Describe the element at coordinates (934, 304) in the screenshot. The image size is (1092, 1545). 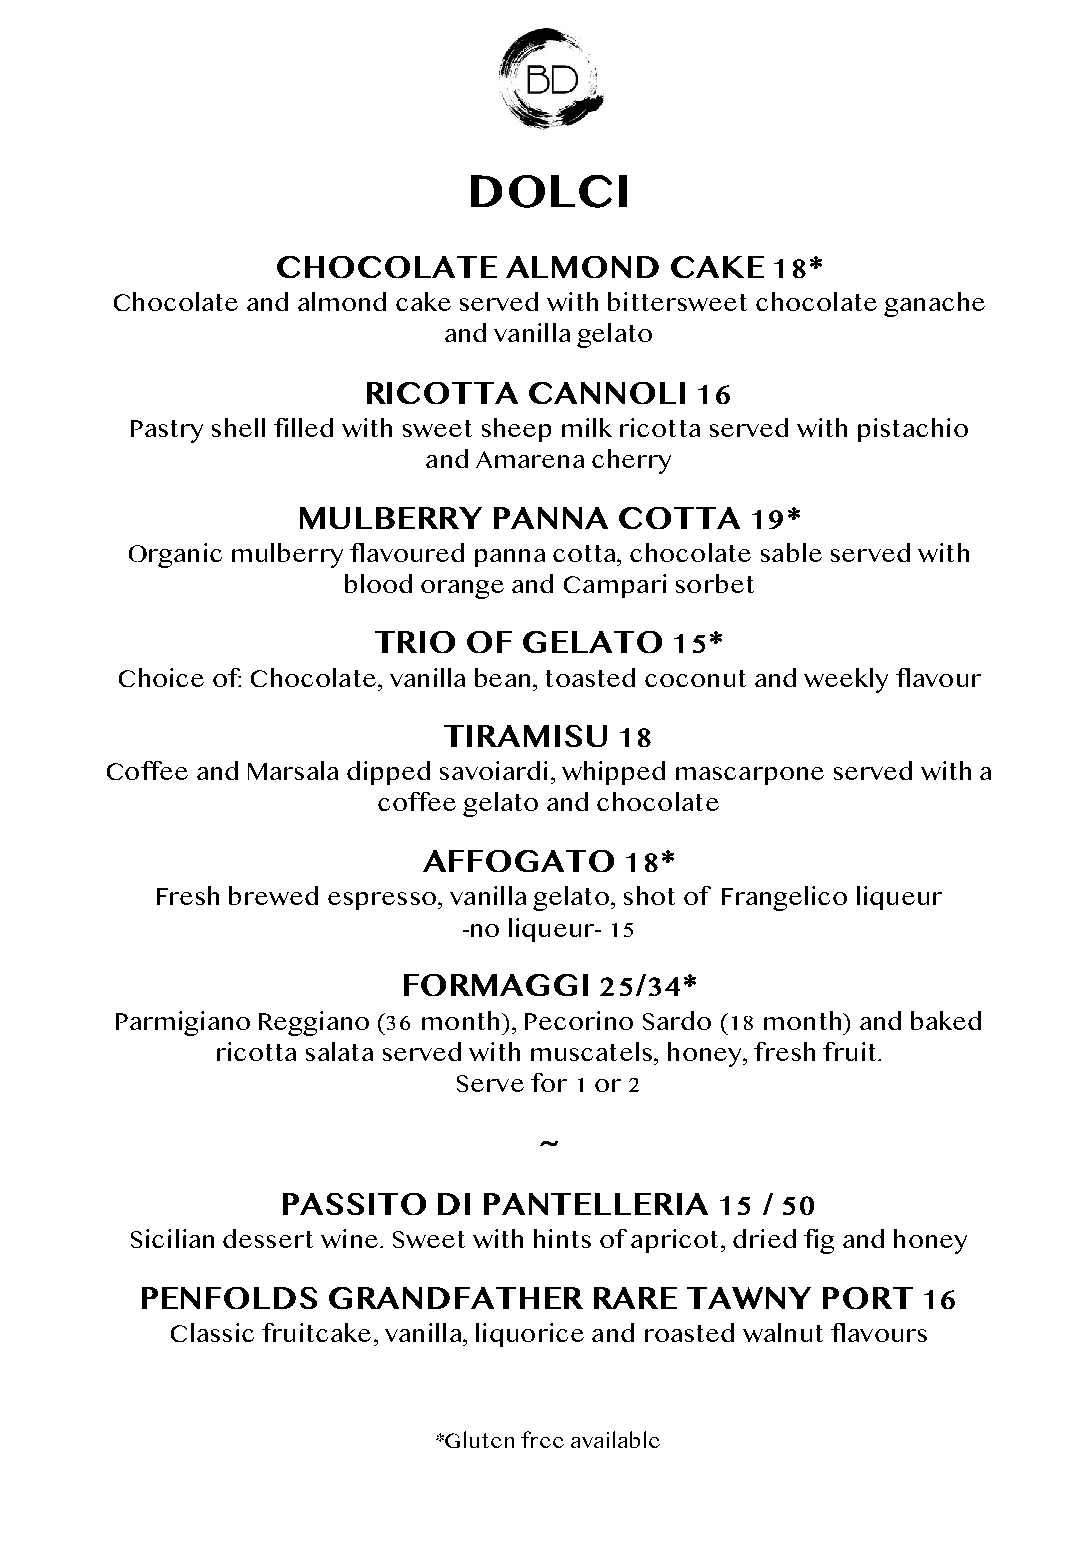
I see `ganache` at that location.
